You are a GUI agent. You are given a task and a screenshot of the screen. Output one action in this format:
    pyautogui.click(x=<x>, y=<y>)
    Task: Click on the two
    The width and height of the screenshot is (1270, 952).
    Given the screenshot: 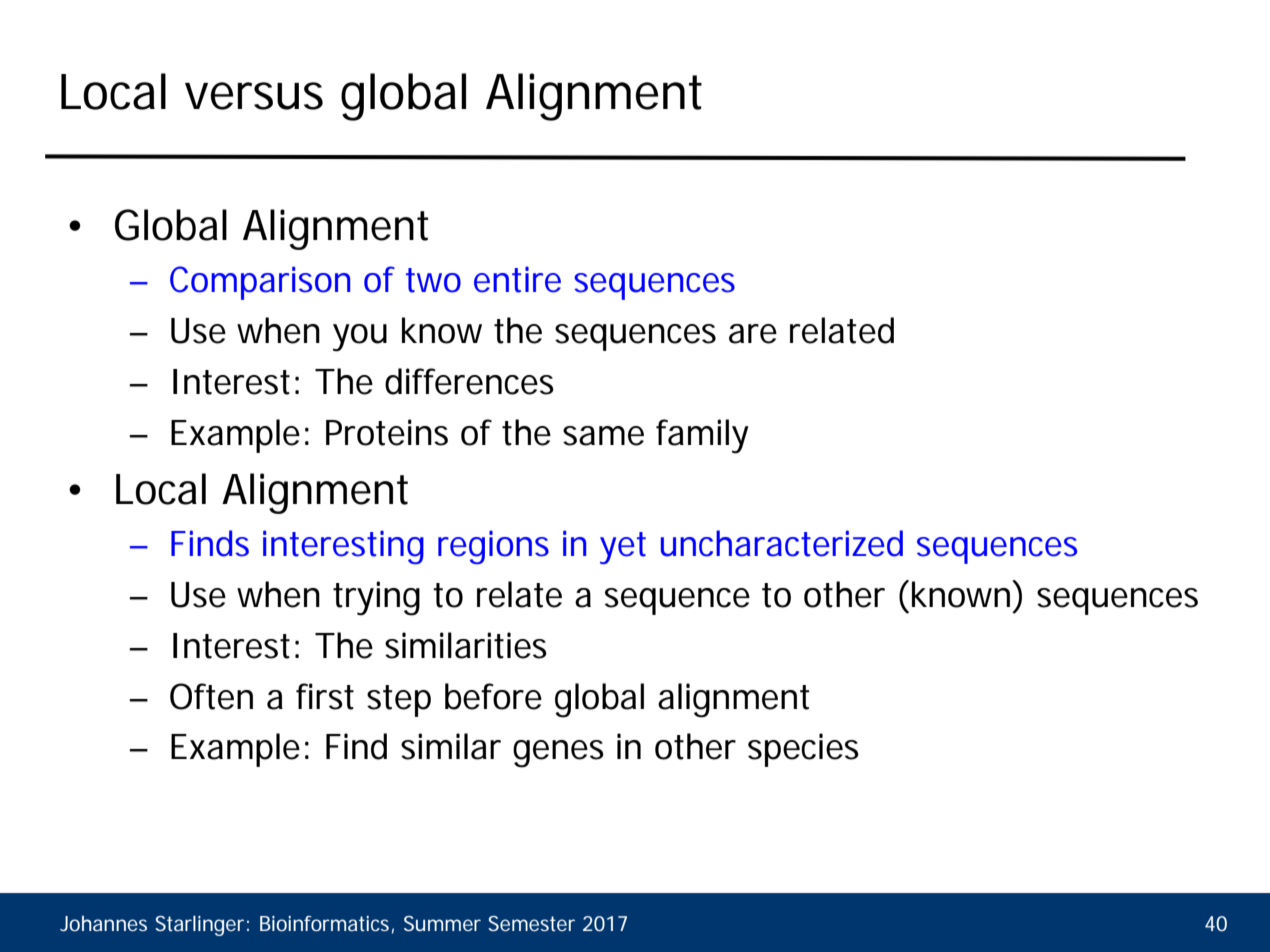 What is the action you would take?
    pyautogui.click(x=433, y=280)
